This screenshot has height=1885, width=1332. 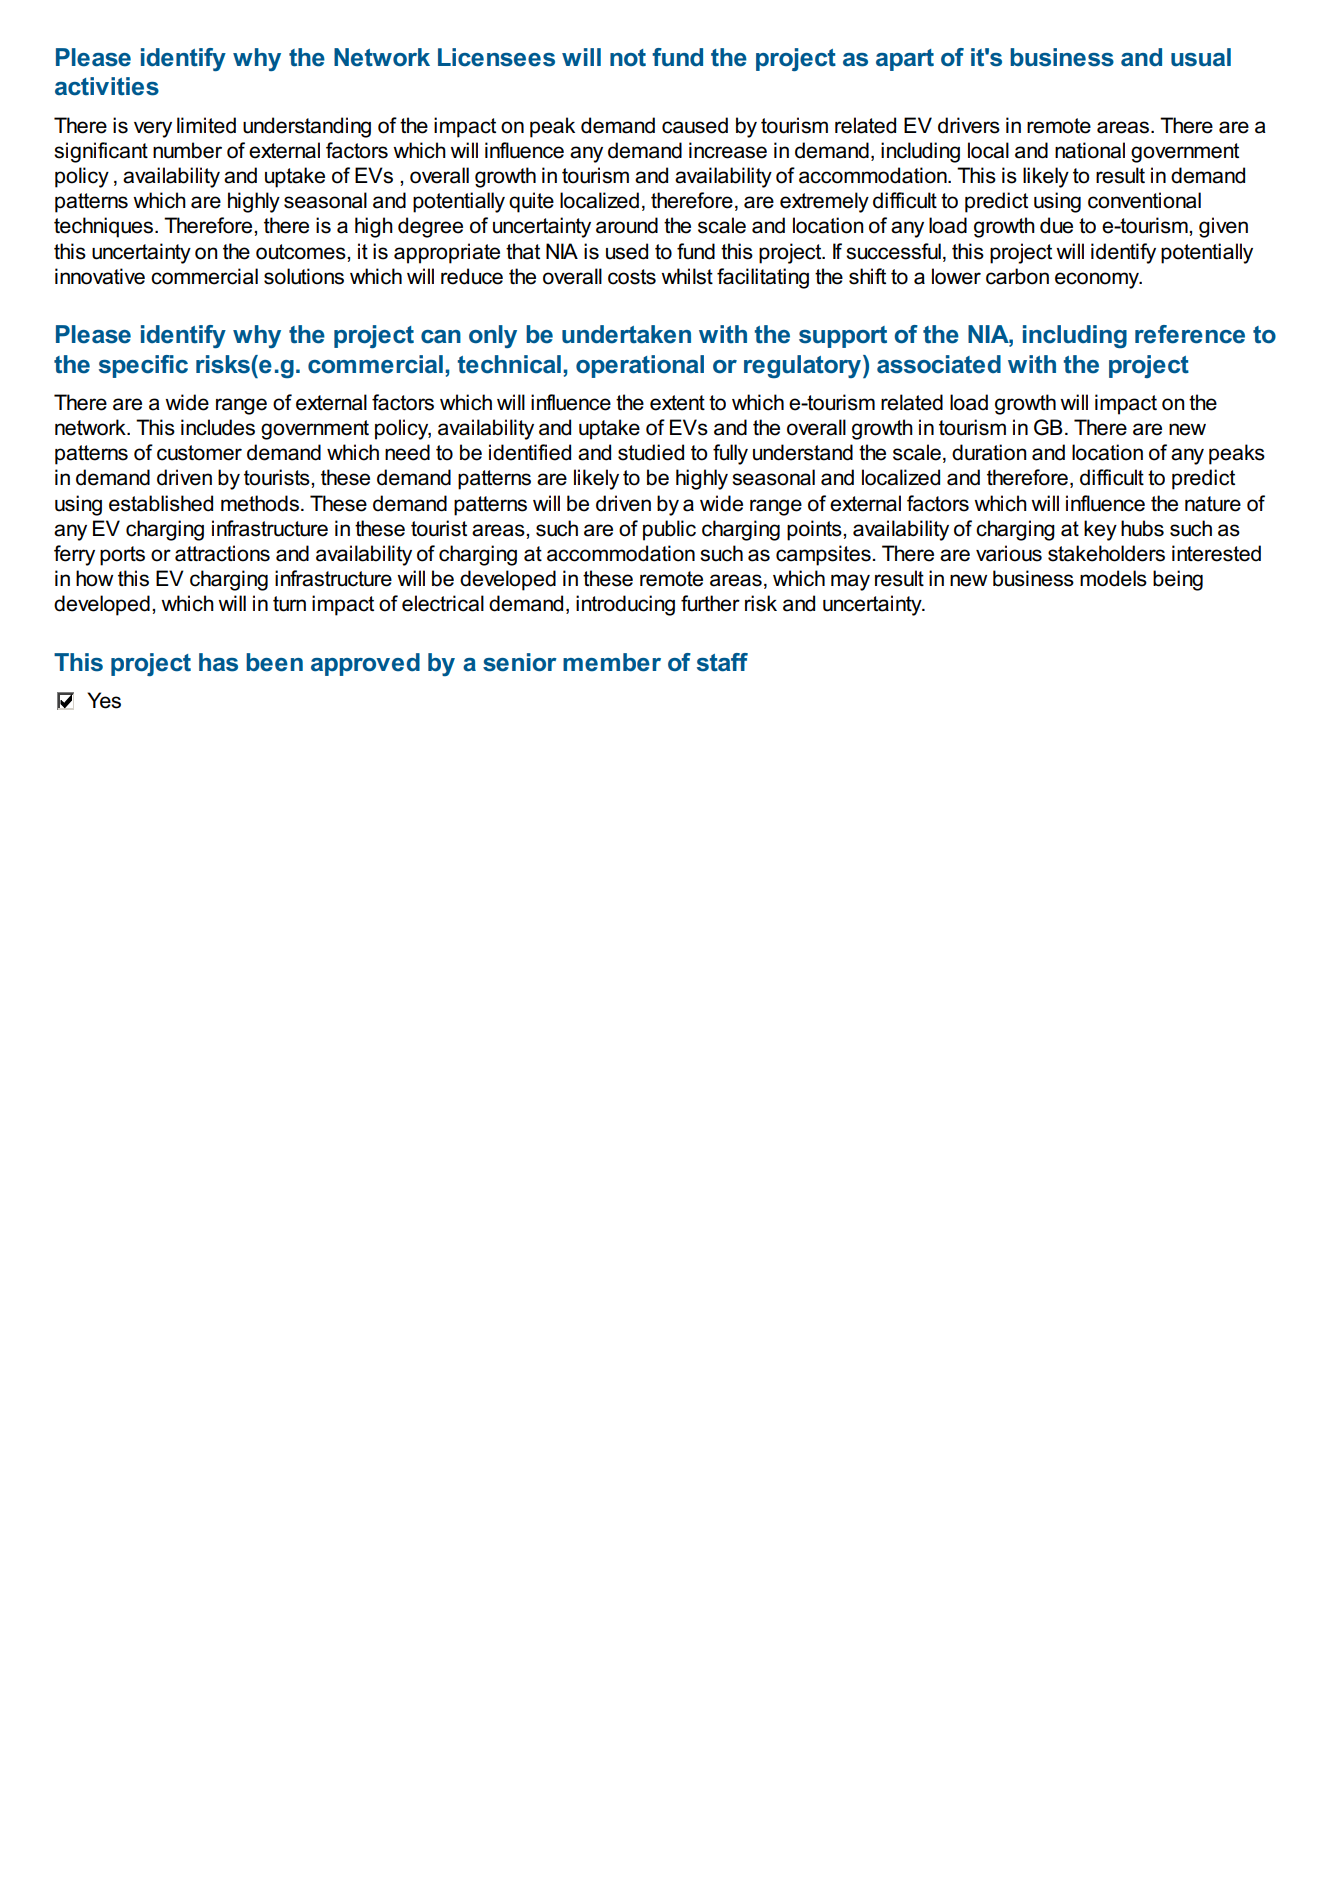 I want to click on duration, so click(x=989, y=452).
